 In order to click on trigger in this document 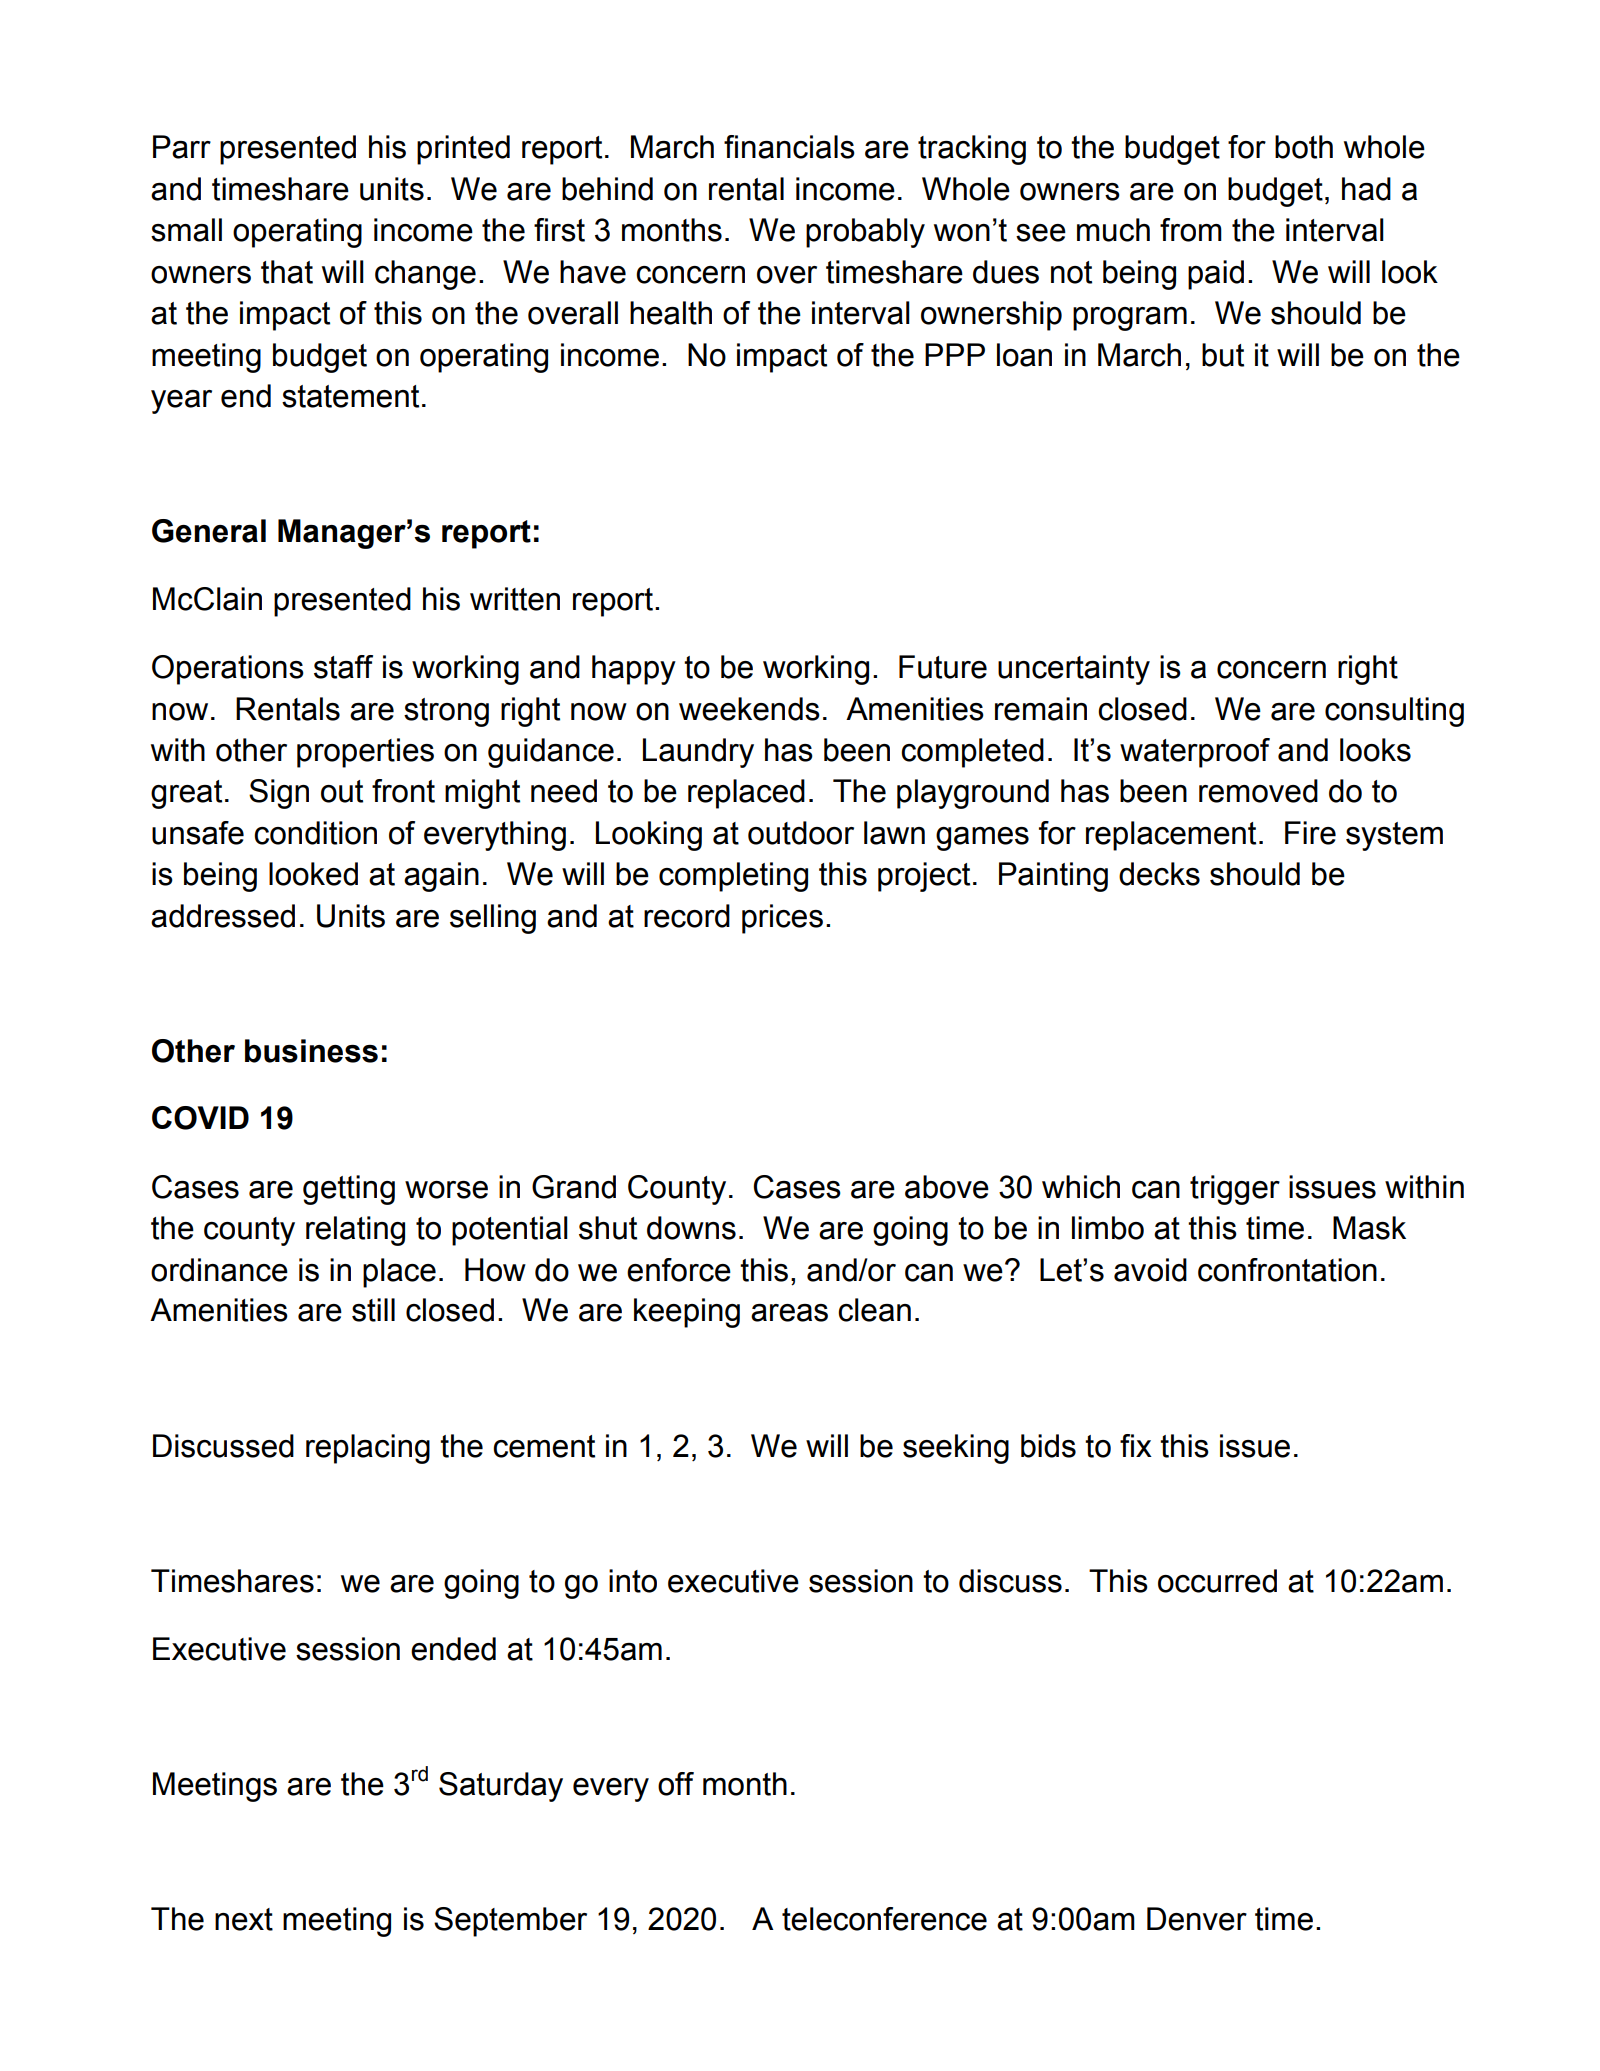, I will do `click(1235, 1190)`.
